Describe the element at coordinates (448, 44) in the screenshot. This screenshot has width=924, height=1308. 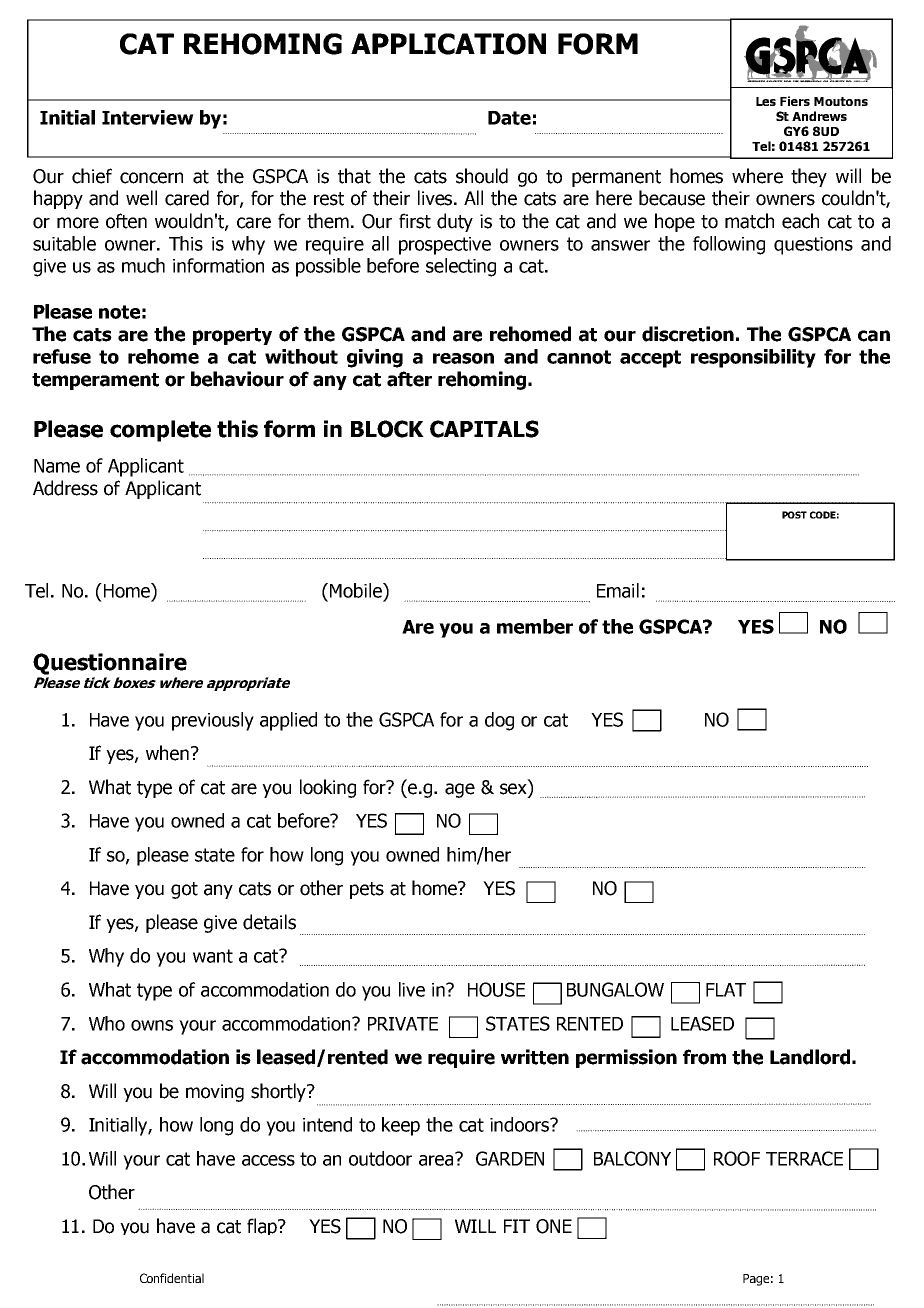
I see `APPLICATION` at that location.
